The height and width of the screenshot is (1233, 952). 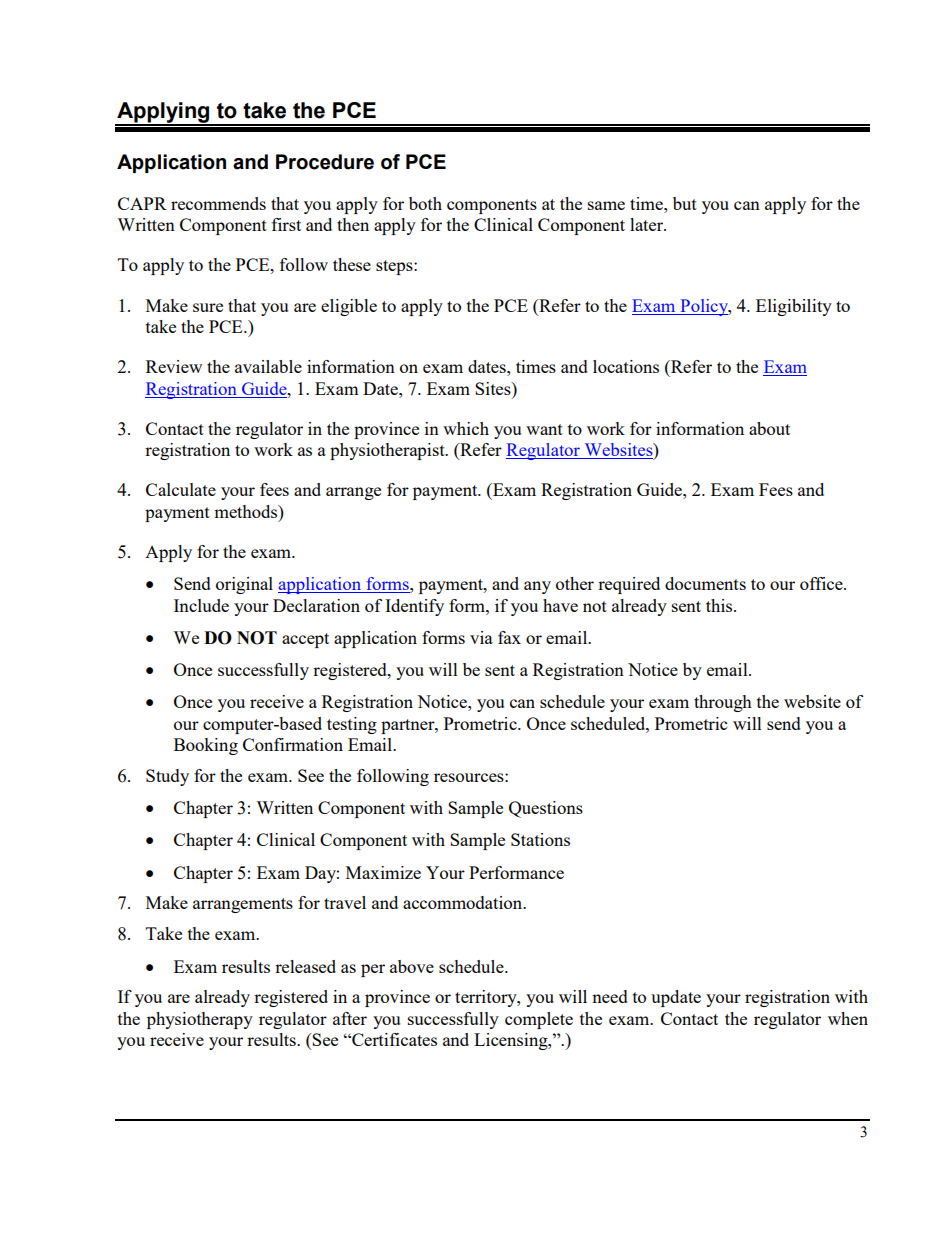 I want to click on complete, so click(x=539, y=1020).
